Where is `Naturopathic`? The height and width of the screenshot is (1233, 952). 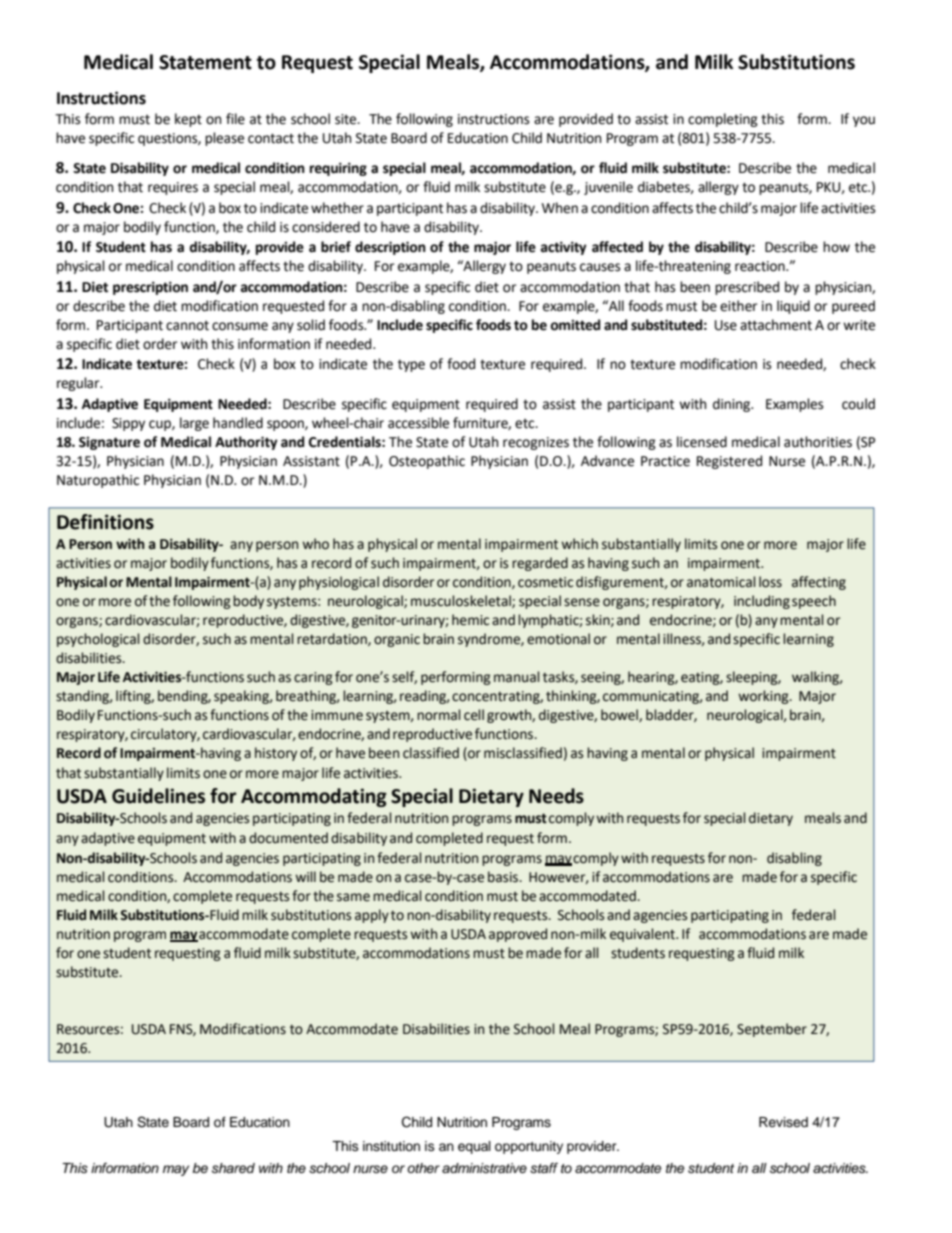 Naturopathic is located at coordinates (98, 481).
